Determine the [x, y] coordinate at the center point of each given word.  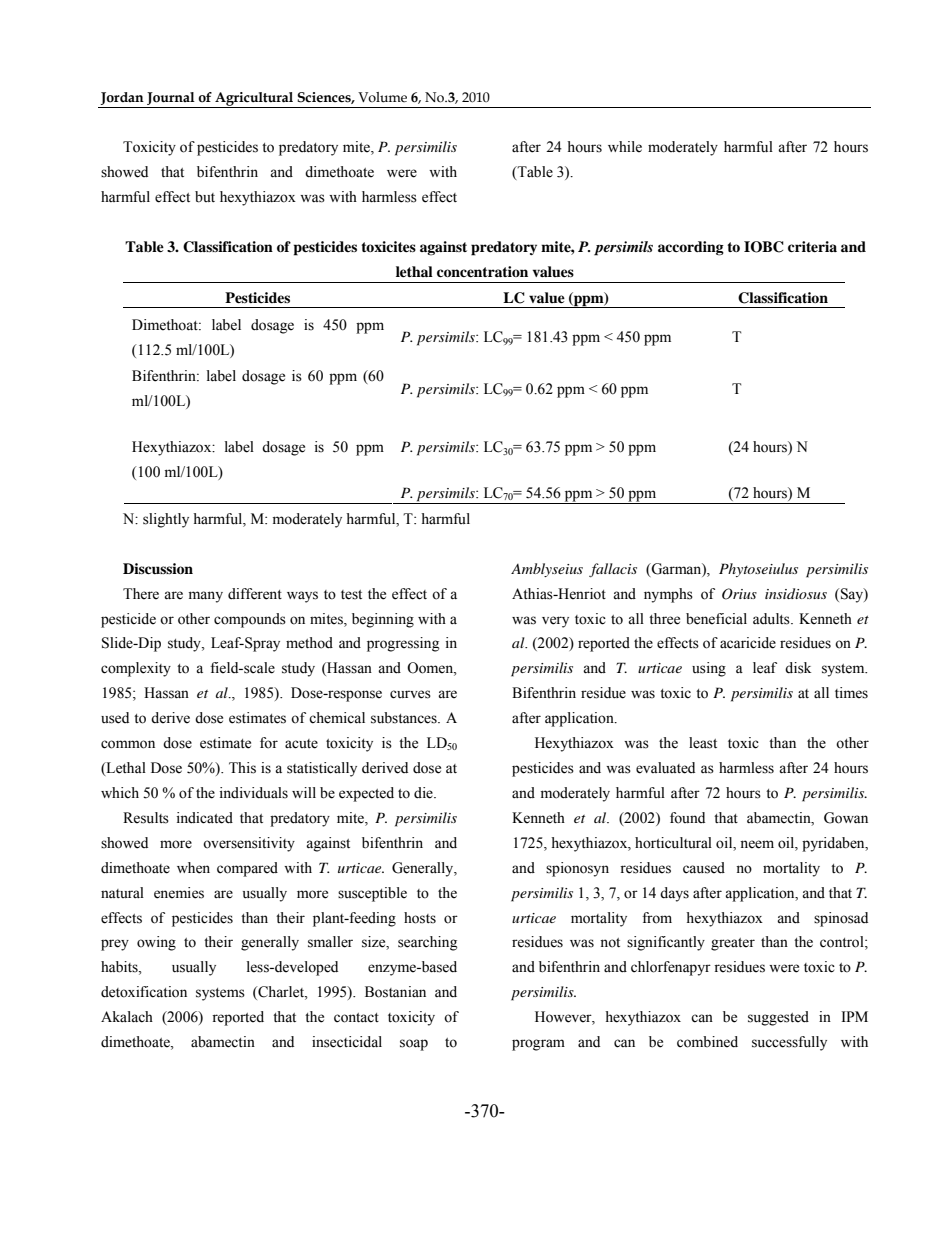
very [555, 622]
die [424, 793]
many [206, 597]
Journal [171, 98]
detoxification [144, 992]
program [538, 1045]
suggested [778, 1018]
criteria [812, 246]
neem [757, 844]
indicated [205, 818]
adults [772, 619]
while [625, 147]
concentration [482, 271]
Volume [382, 97]
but [205, 197]
